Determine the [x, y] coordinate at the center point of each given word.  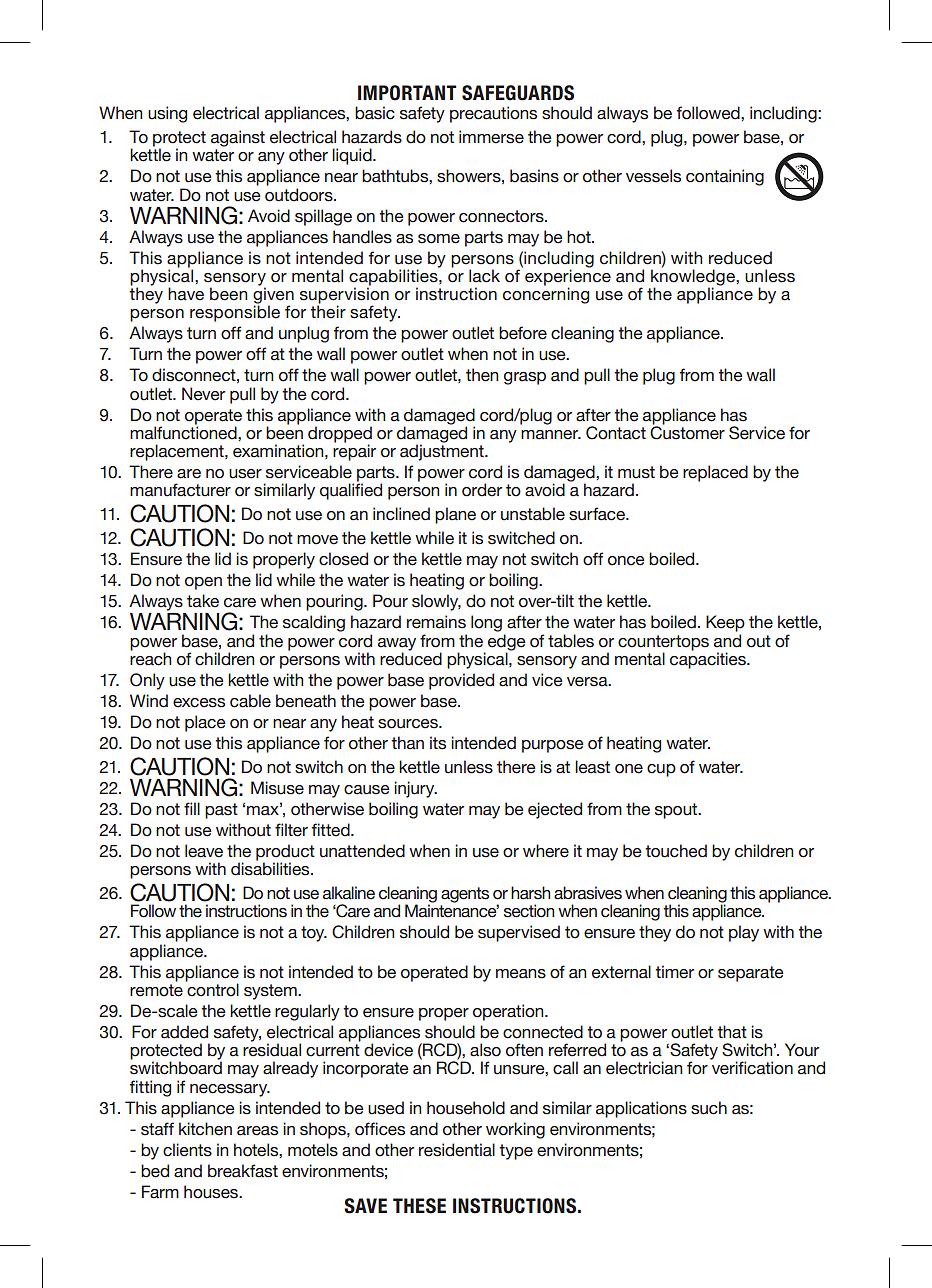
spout [677, 811]
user [245, 474]
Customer [687, 432]
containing [725, 177]
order [482, 490]
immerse [491, 137]
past [221, 811]
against [238, 138]
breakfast [243, 1171]
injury [415, 789]
